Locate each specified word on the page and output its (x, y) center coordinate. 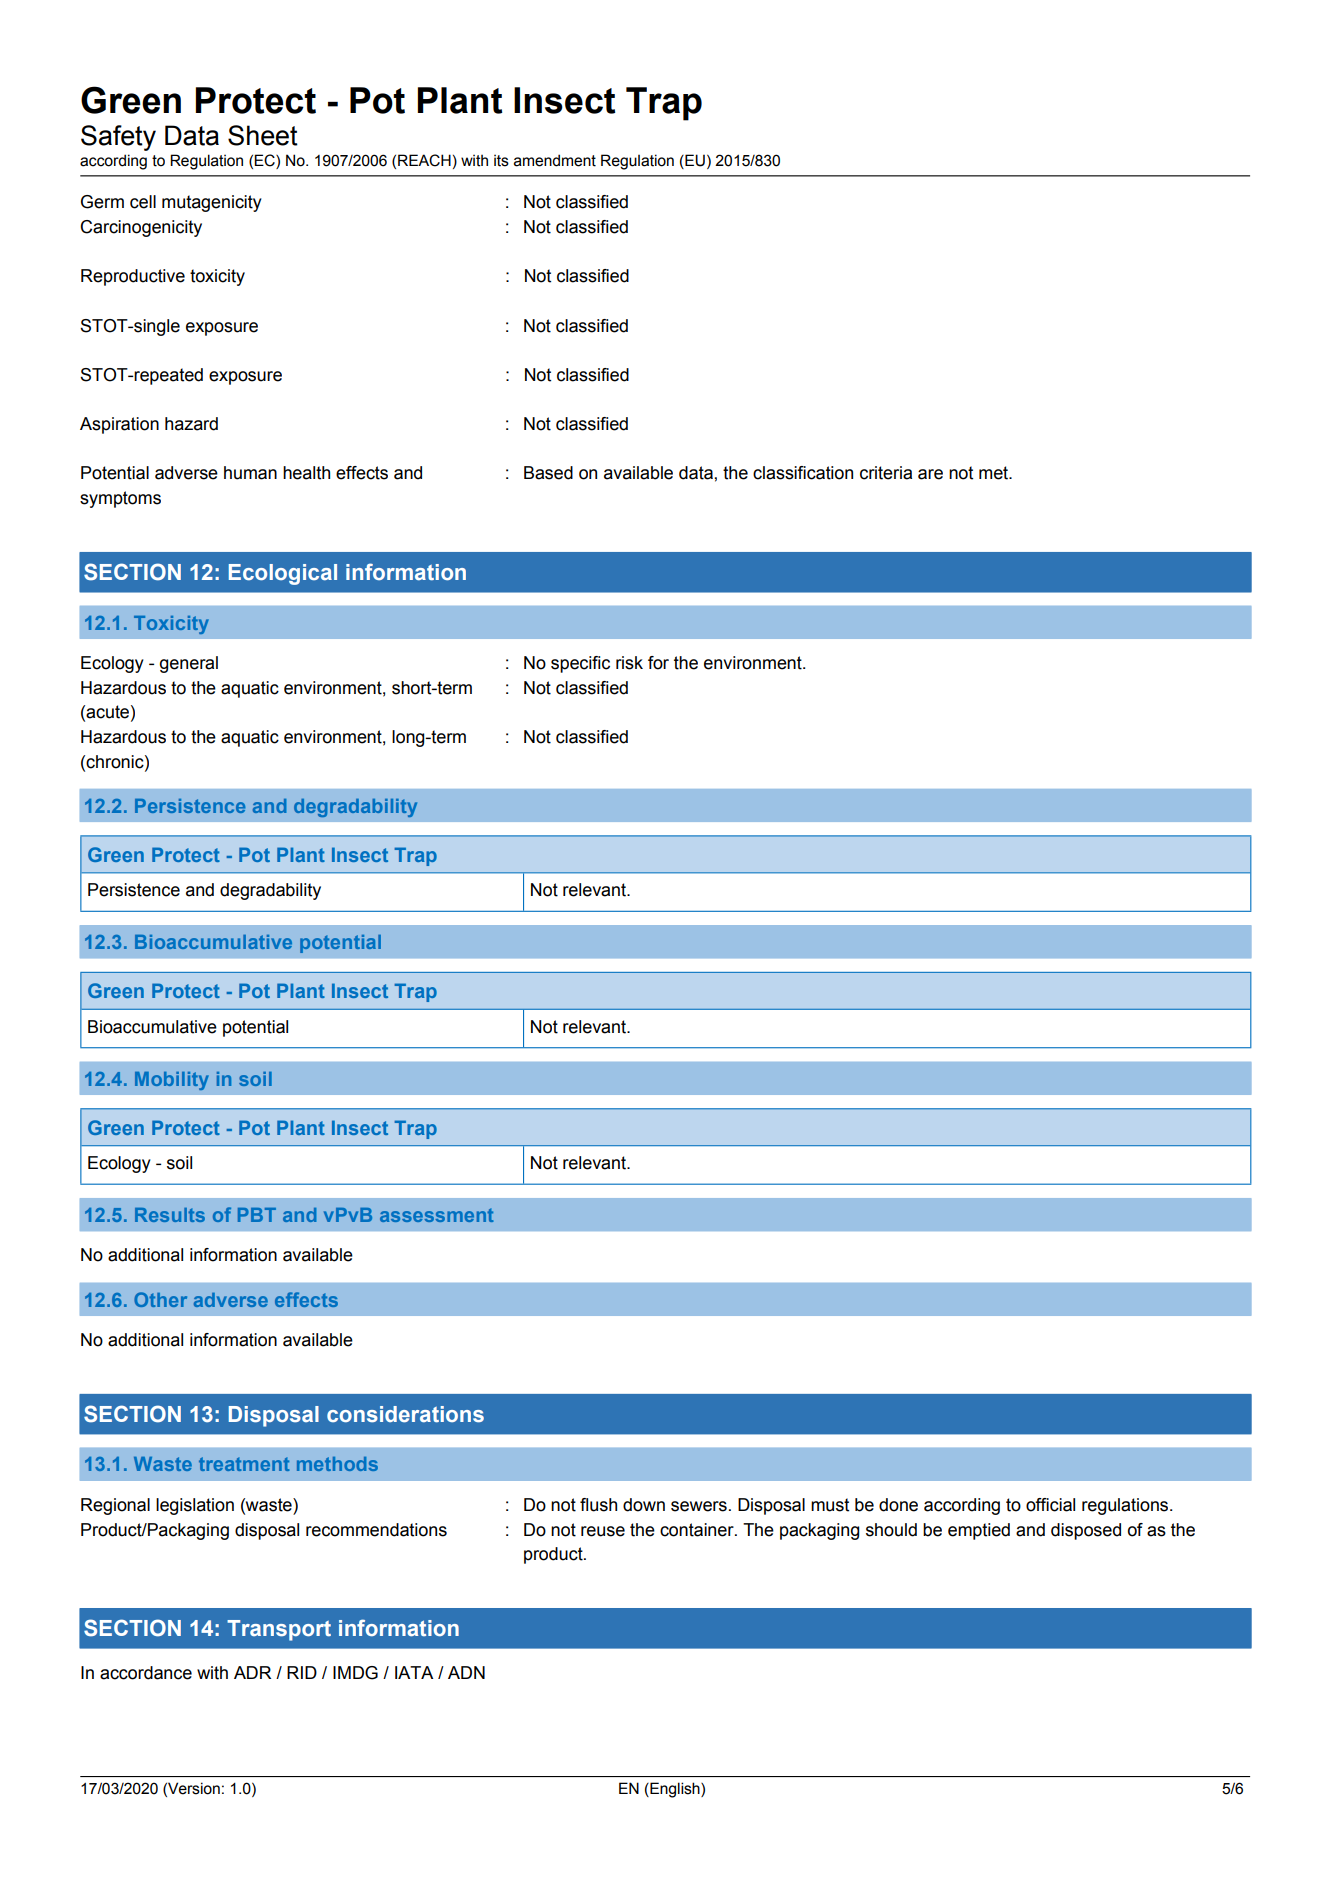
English (675, 1790)
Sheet (263, 135)
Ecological (283, 574)
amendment (555, 160)
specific (580, 664)
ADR (252, 1672)
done (898, 1505)
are (930, 474)
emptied (979, 1531)
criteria (886, 473)
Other (160, 1299)
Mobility (172, 1081)
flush (598, 1505)
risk (629, 663)
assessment (437, 1215)
